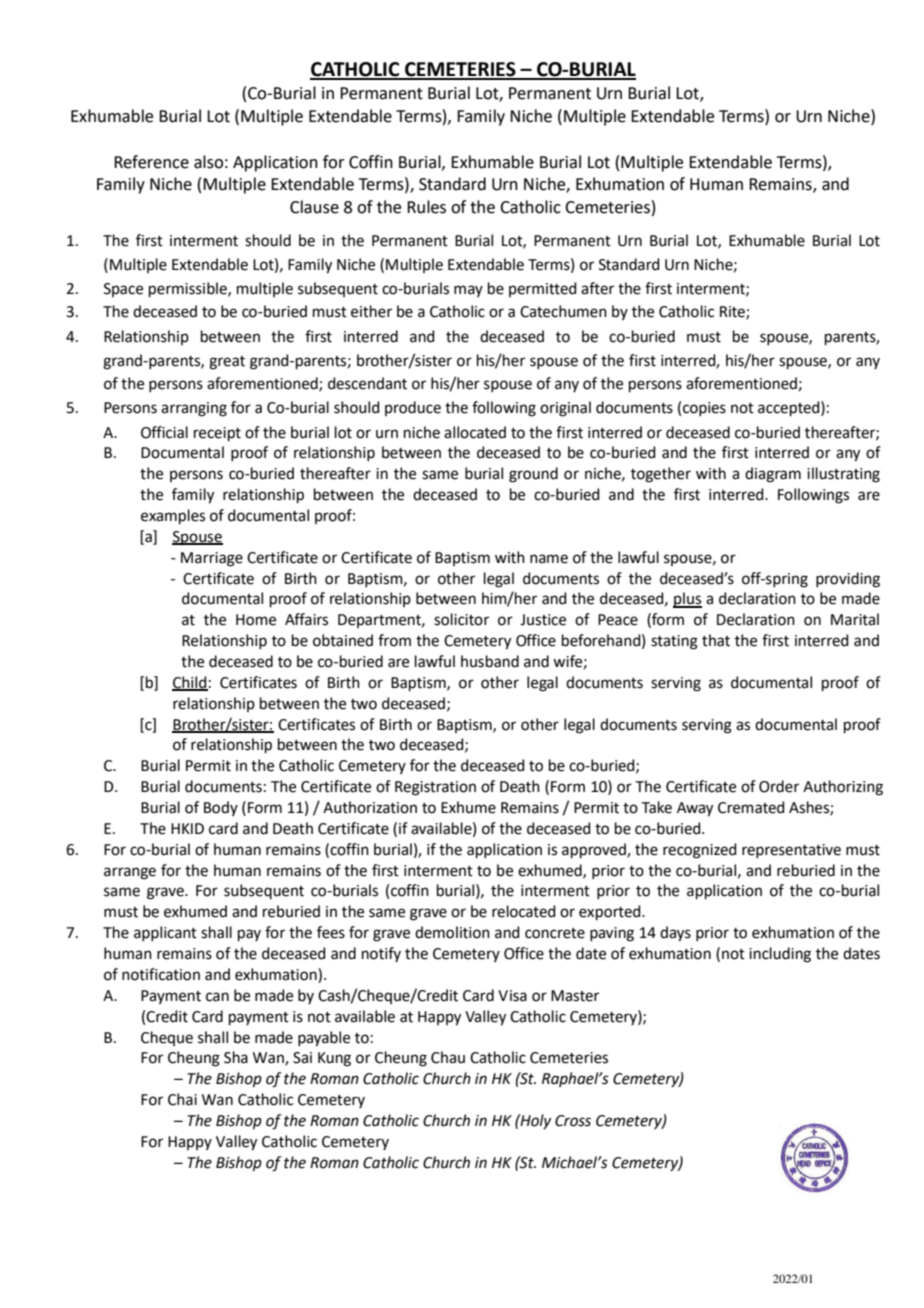 This document has width=924, height=1308. I want to click on Rules, so click(426, 207).
